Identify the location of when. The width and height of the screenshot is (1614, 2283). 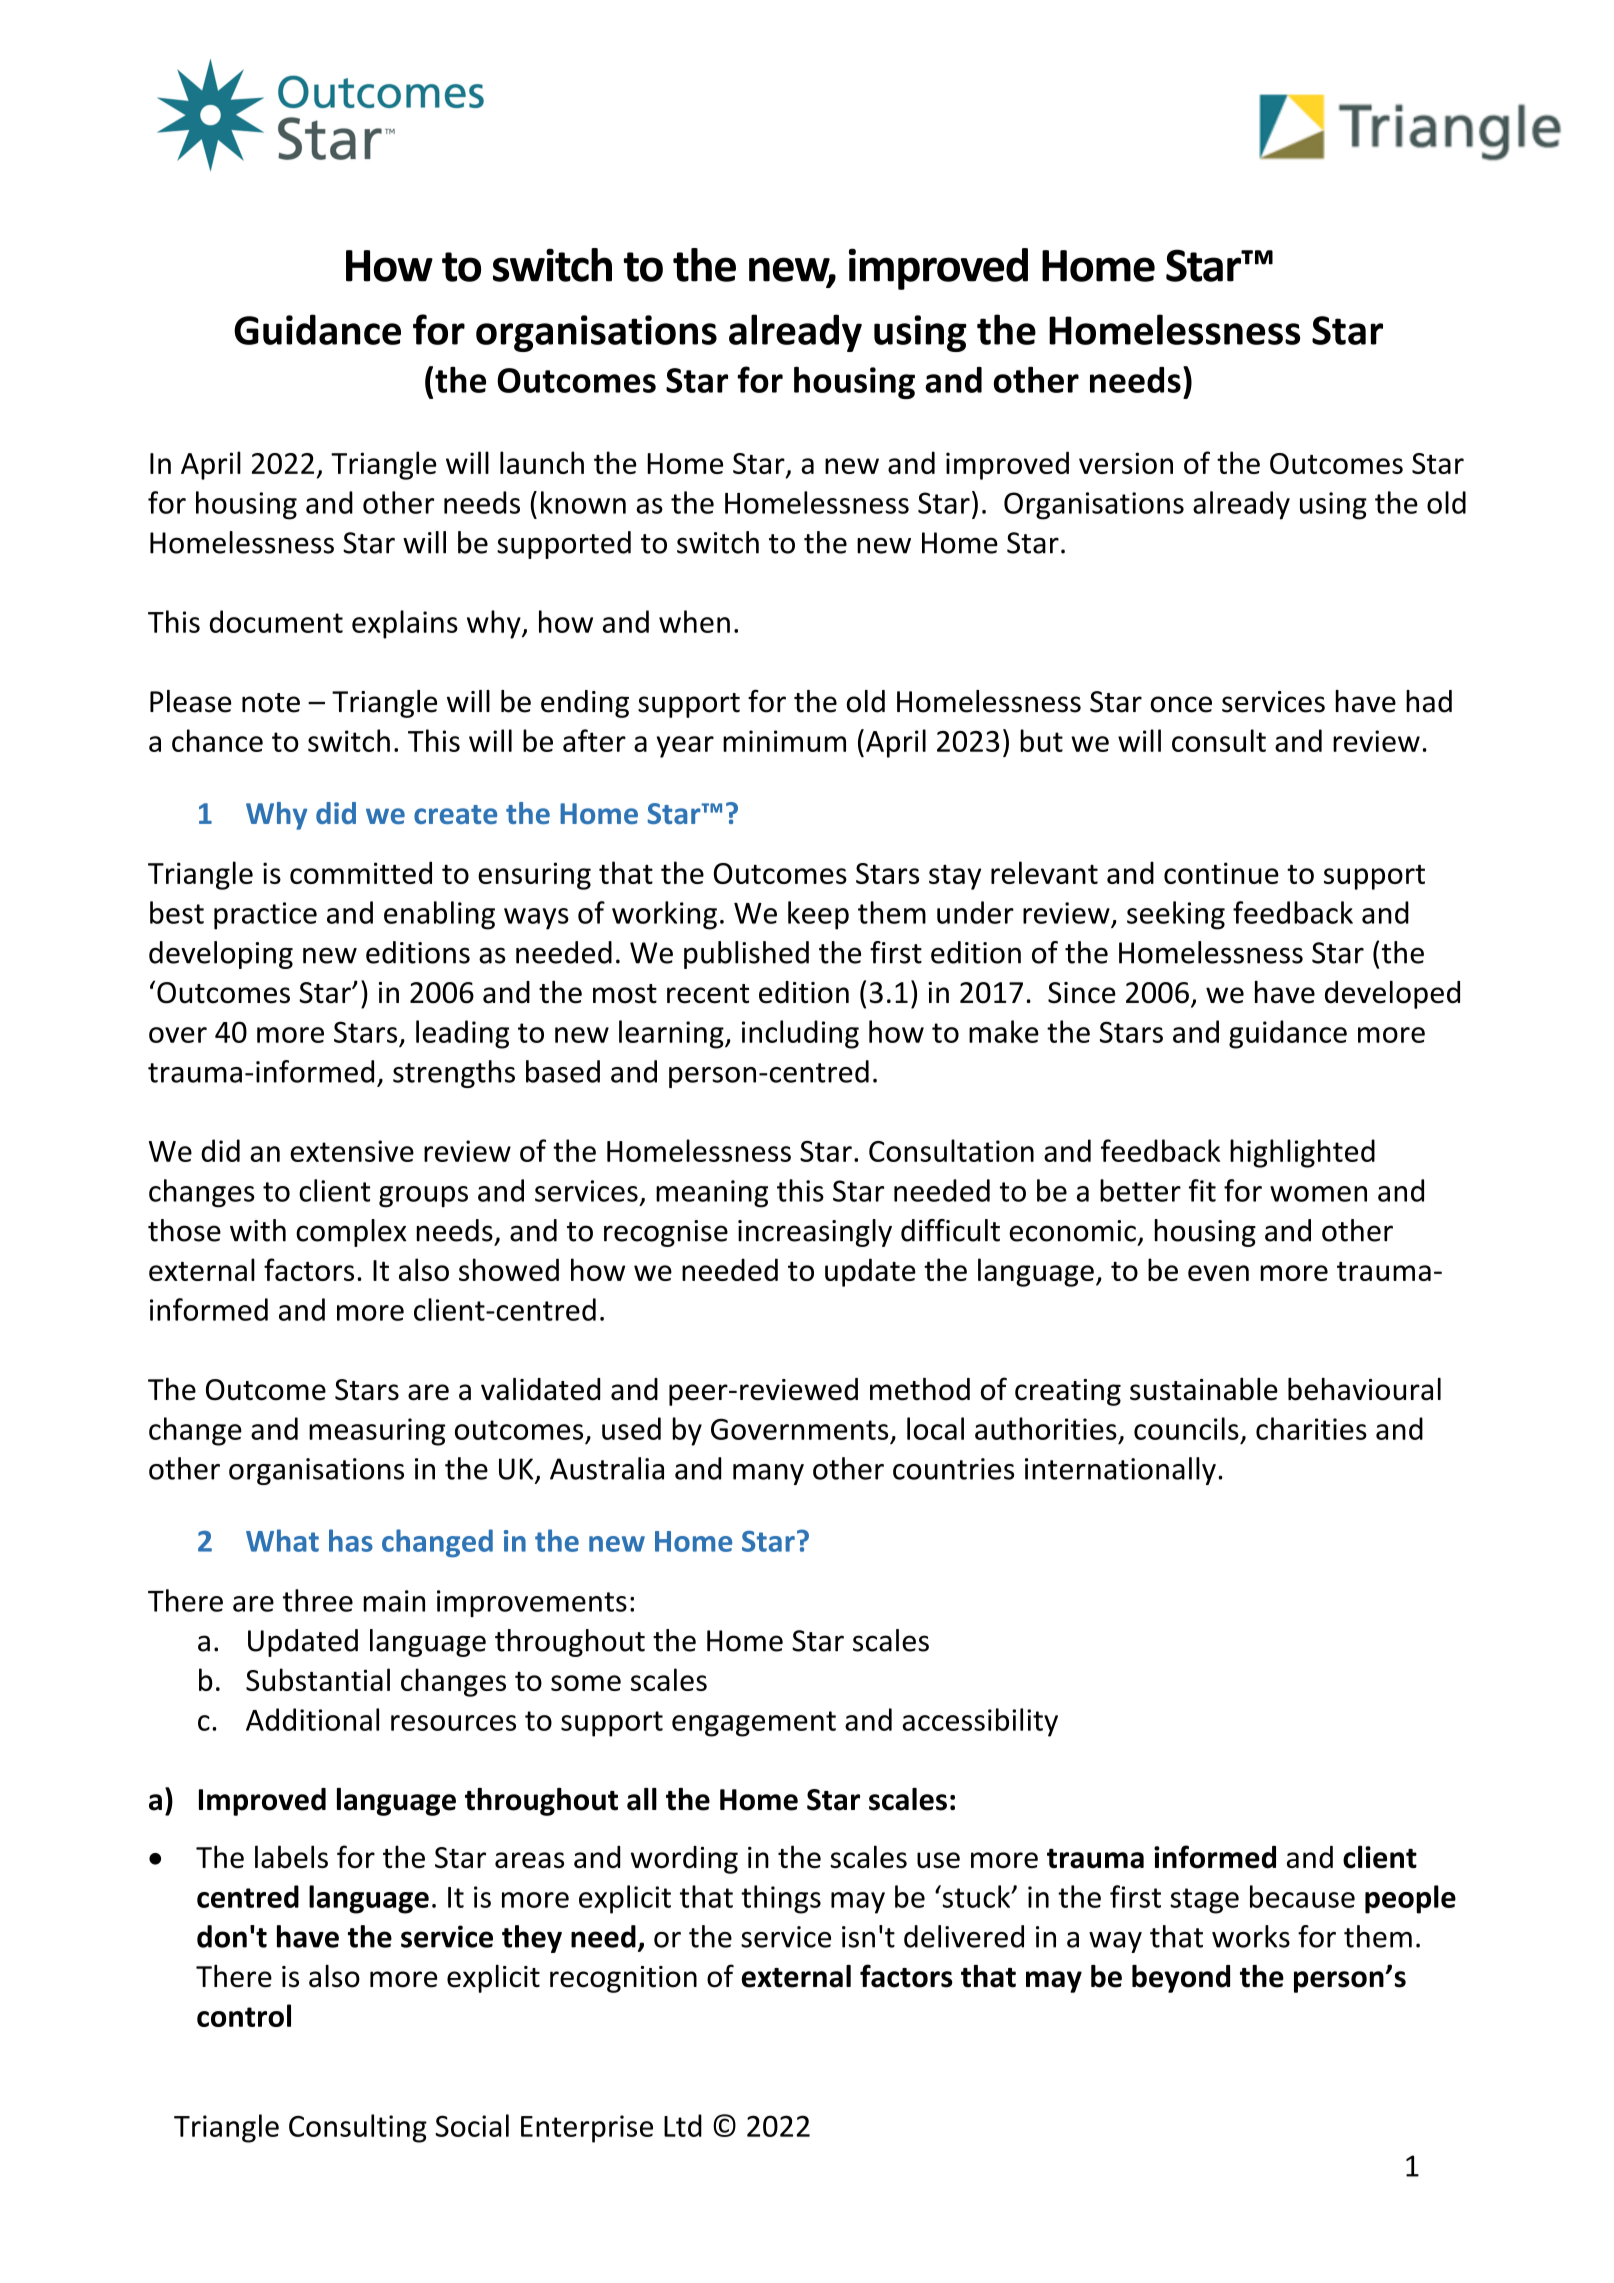
(694, 621).
